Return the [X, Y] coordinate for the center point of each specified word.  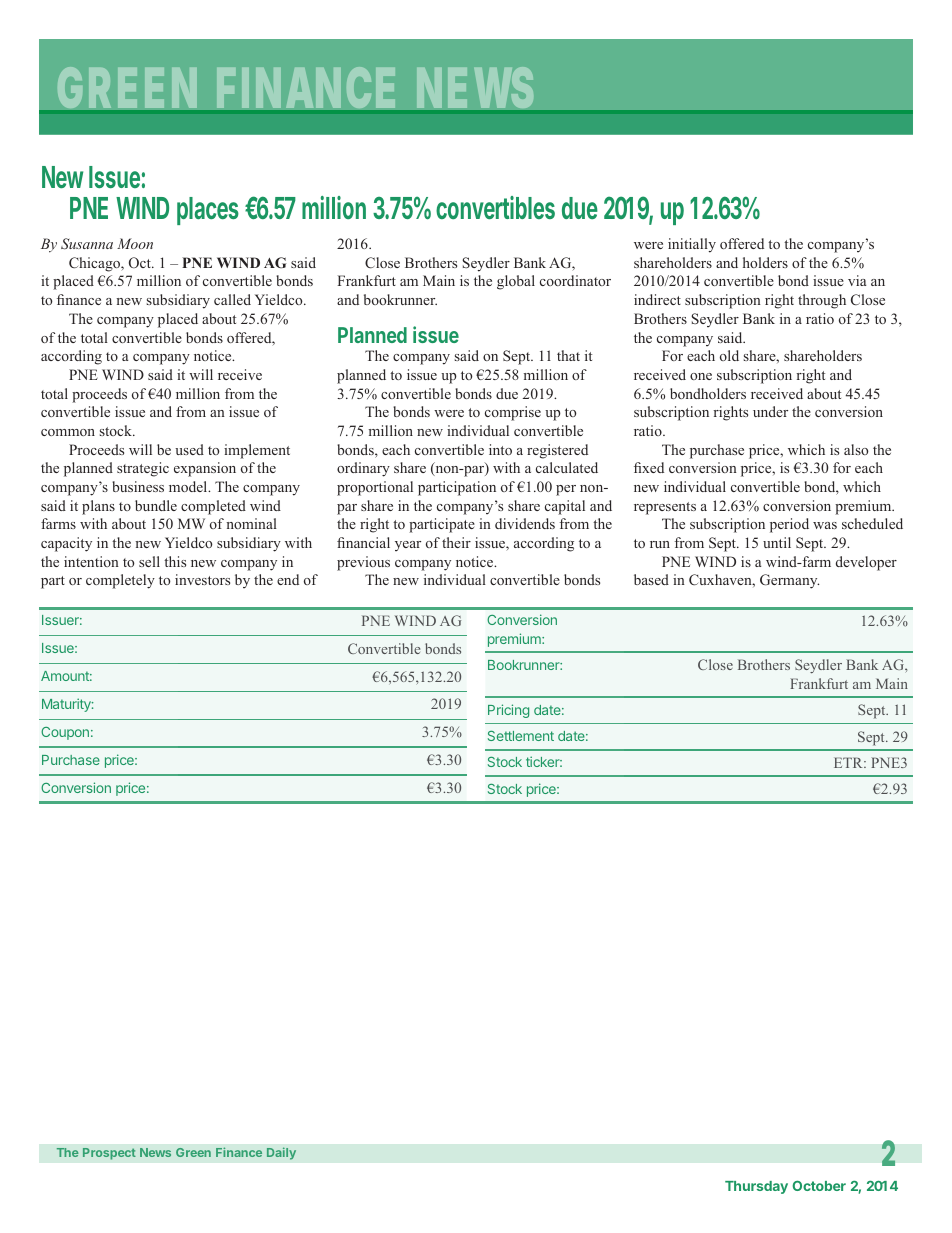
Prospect [109, 1154]
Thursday [756, 1187]
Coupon [65, 733]
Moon [135, 243]
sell [149, 561]
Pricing [508, 711]
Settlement [521, 736]
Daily [281, 1153]
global [516, 282]
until [777, 542]
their [456, 542]
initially [692, 245]
